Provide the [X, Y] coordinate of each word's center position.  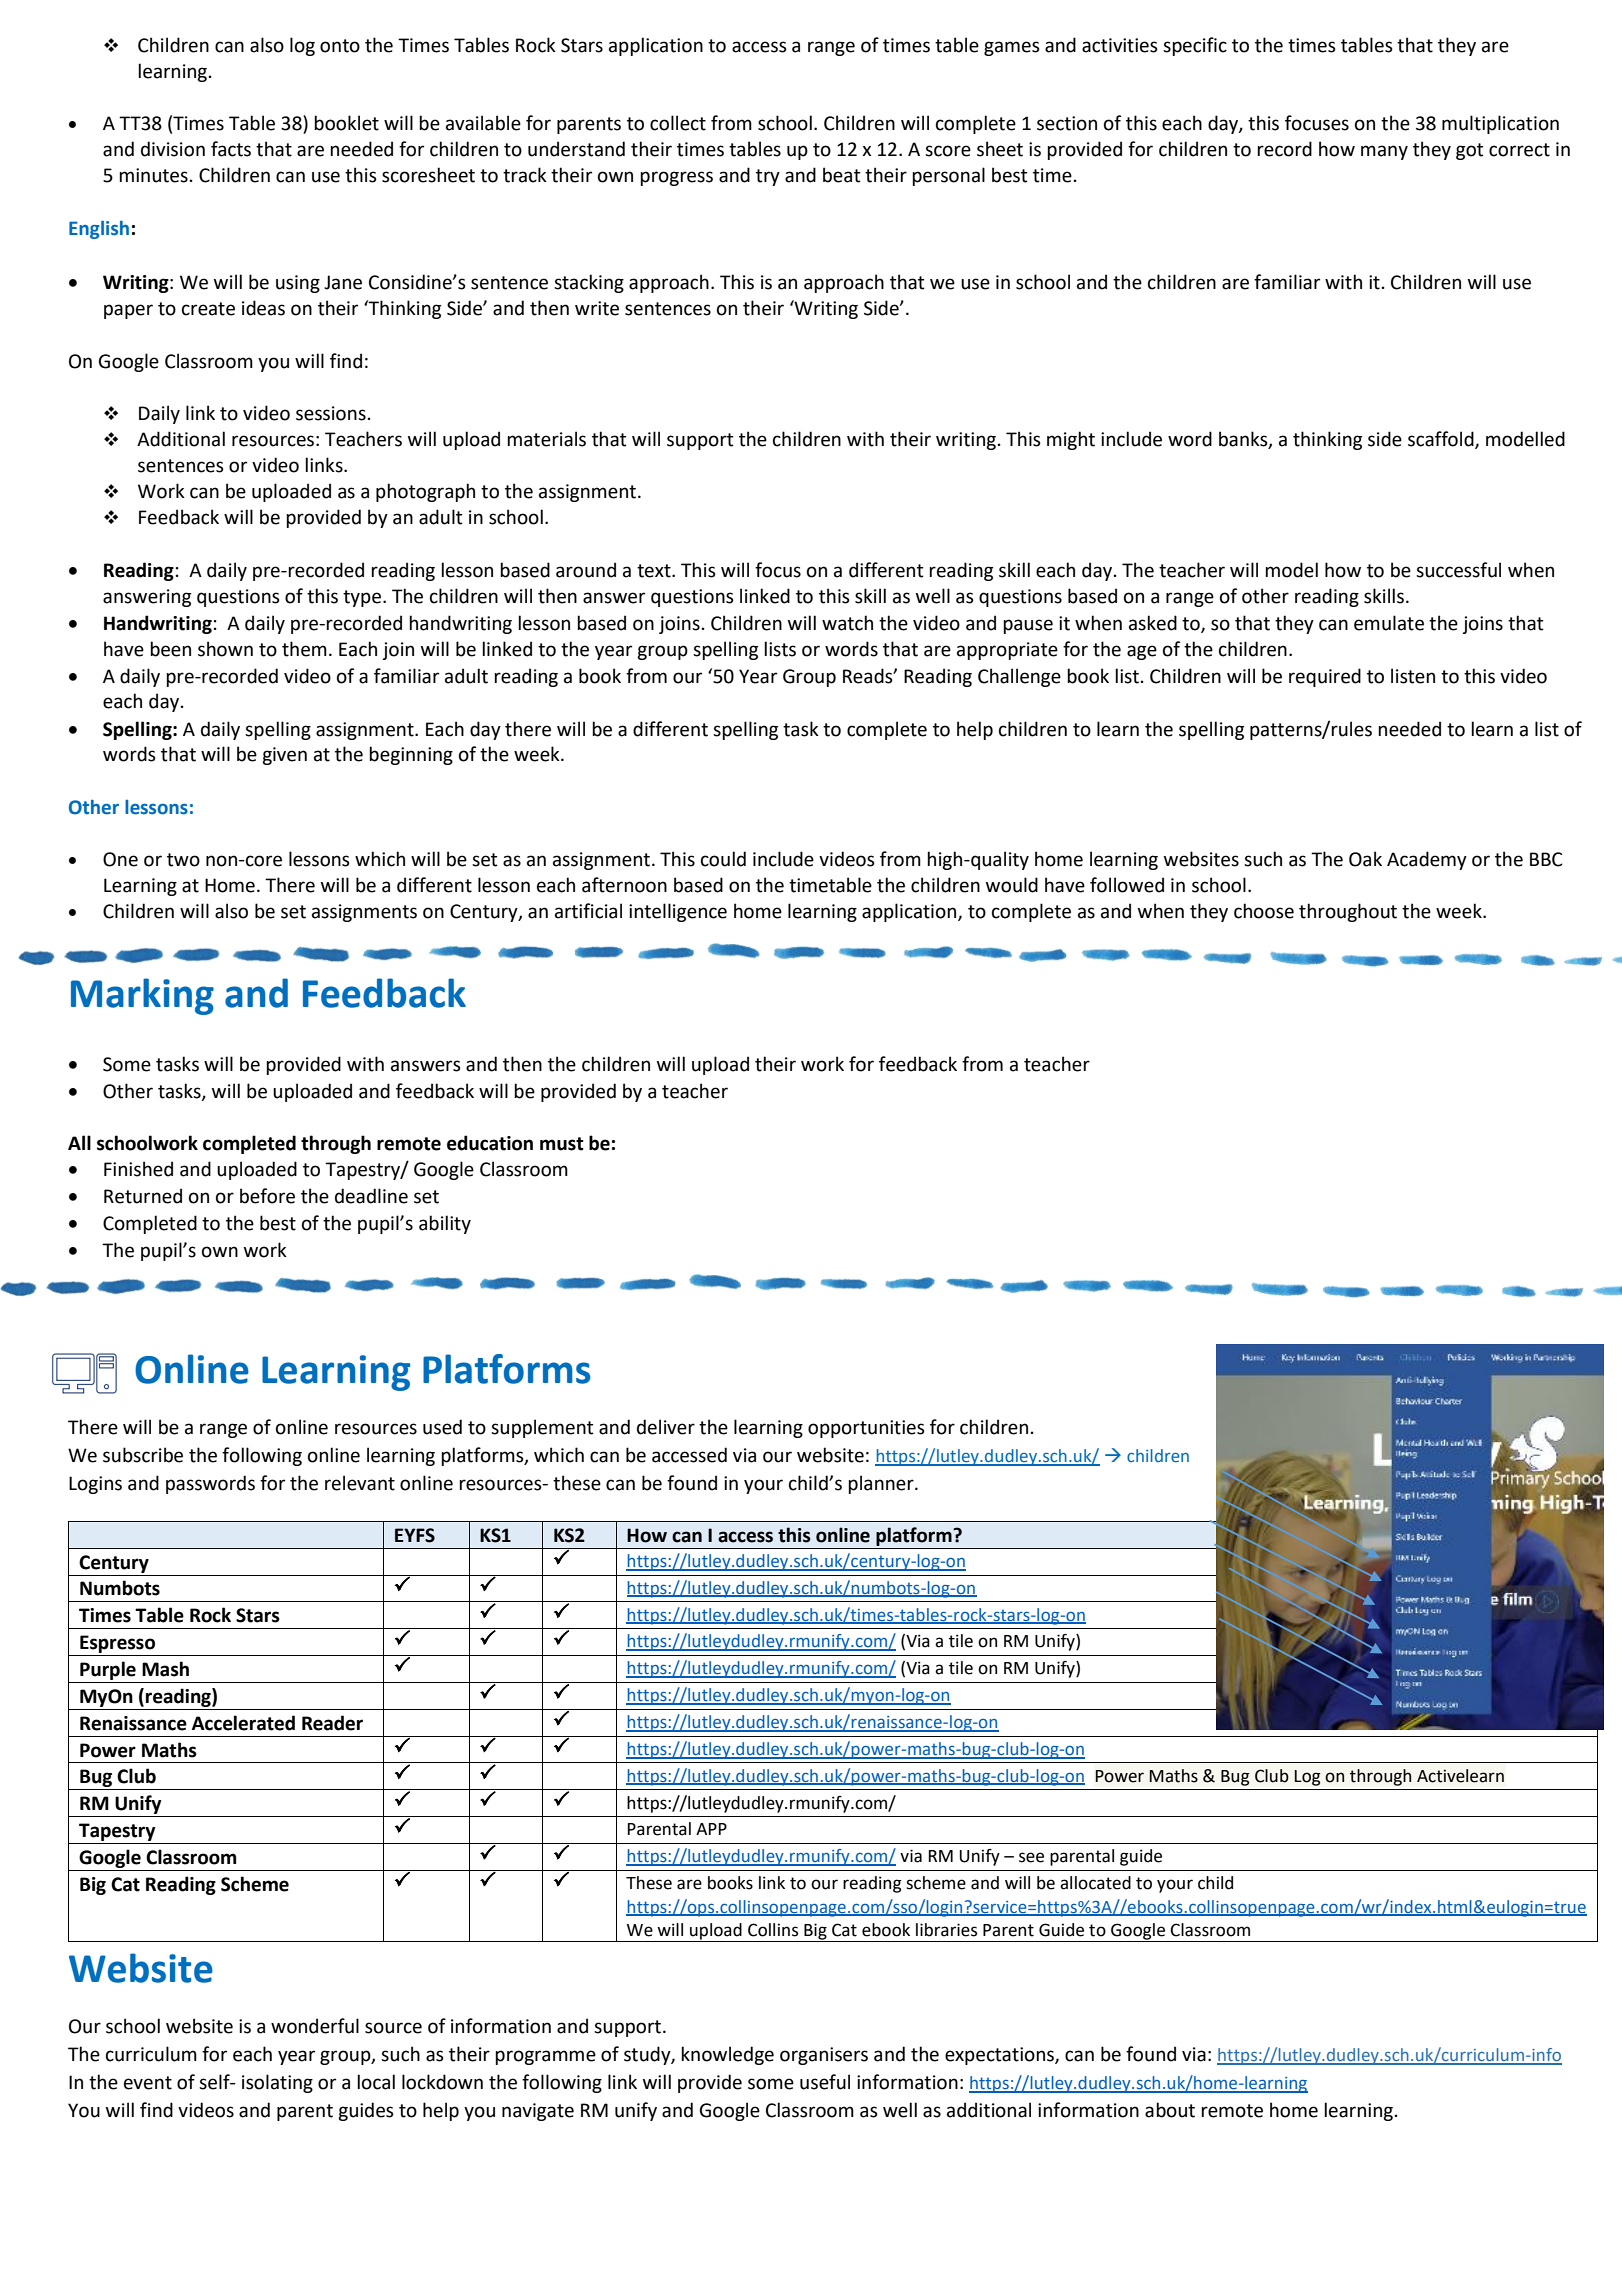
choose [1264, 911]
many [1384, 152]
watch [847, 623]
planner [882, 1484]
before [267, 1196]
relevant [360, 1483]
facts [231, 149]
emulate [1389, 623]
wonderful [315, 2026]
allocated [1095, 1883]
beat [842, 175]
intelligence [678, 912]
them [304, 649]
